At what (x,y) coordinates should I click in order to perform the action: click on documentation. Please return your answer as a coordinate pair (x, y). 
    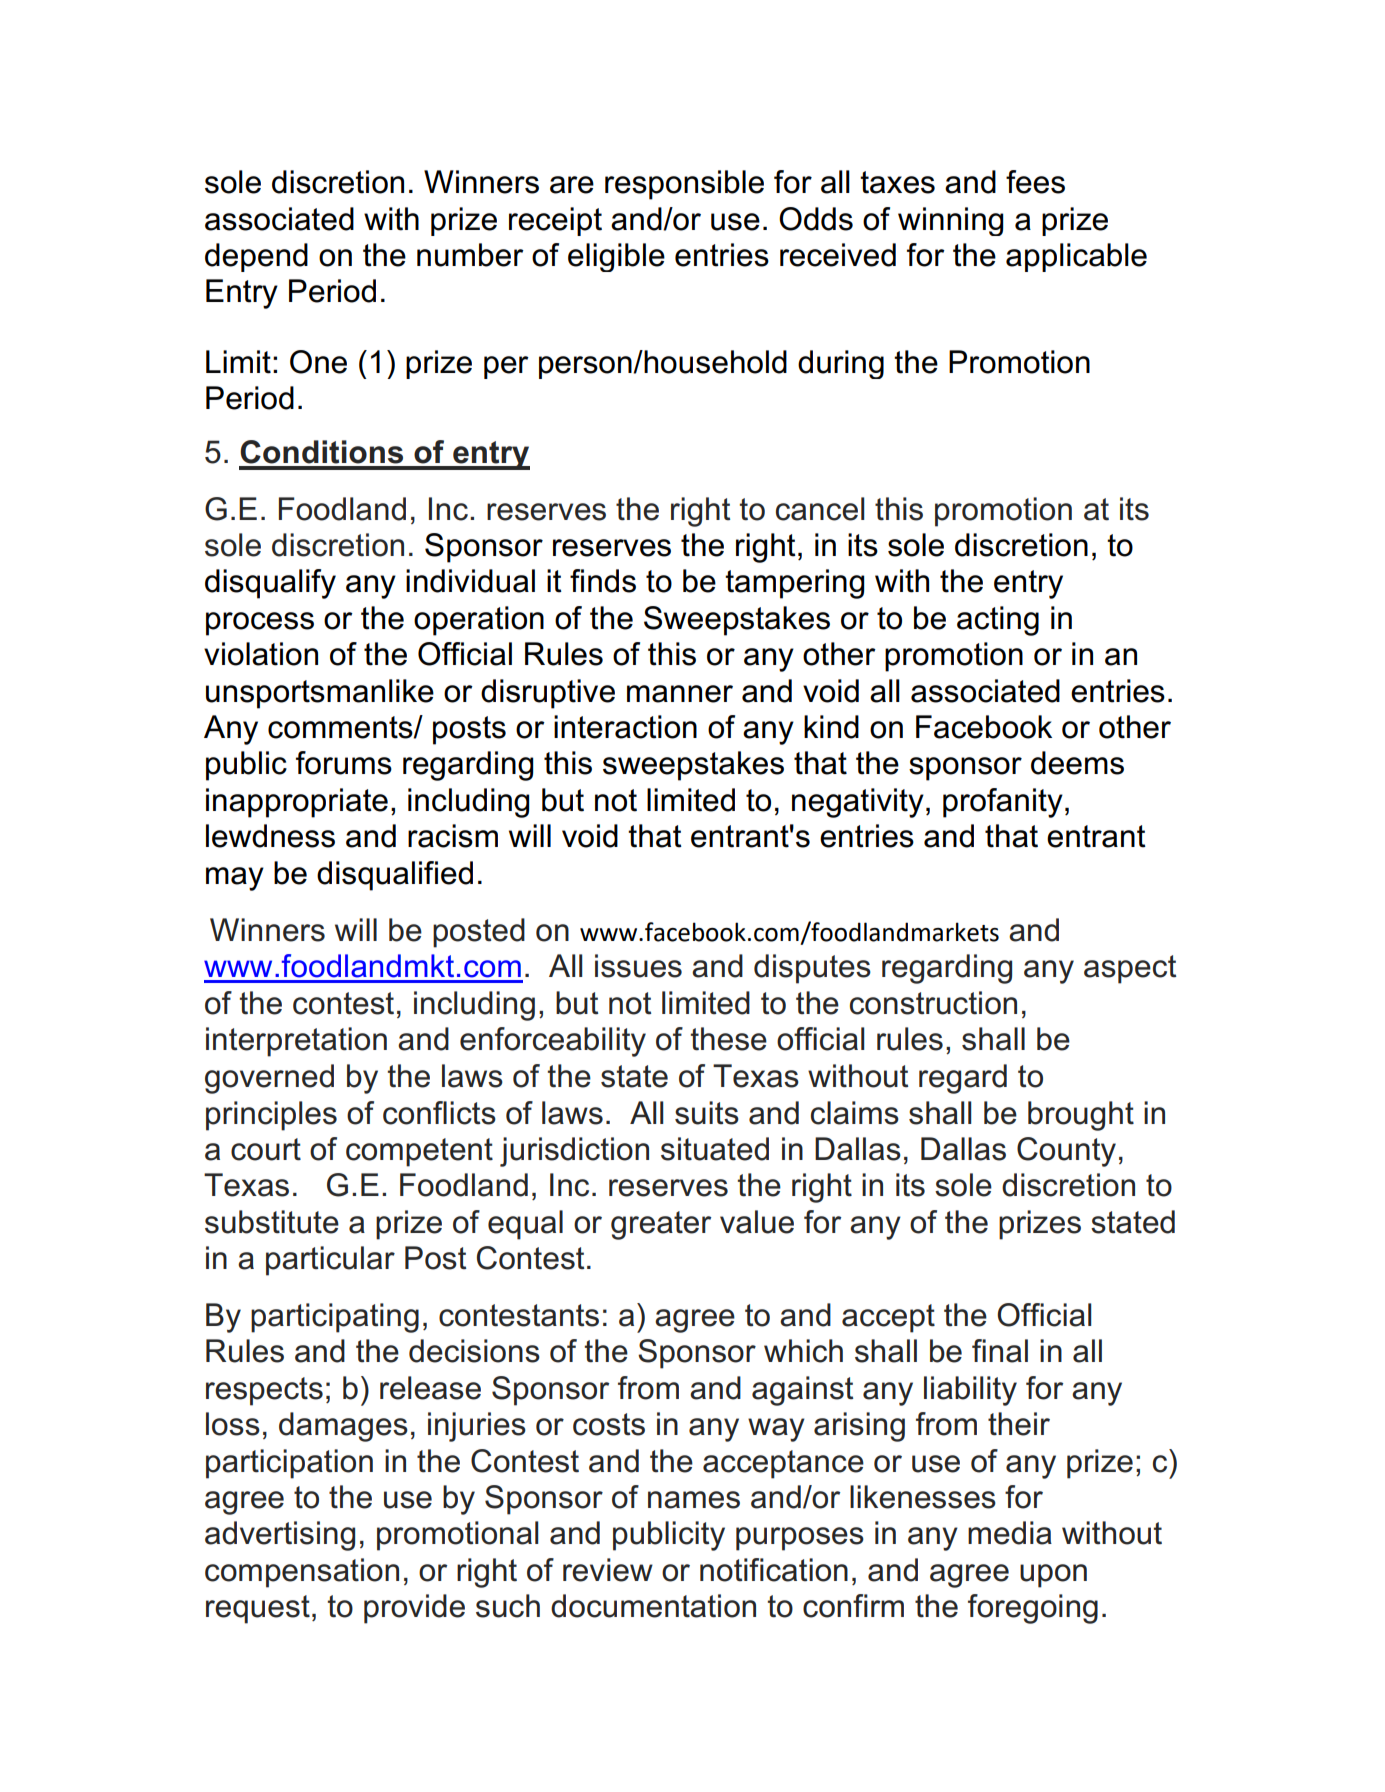
    Looking at the image, I should click on (653, 1606).
